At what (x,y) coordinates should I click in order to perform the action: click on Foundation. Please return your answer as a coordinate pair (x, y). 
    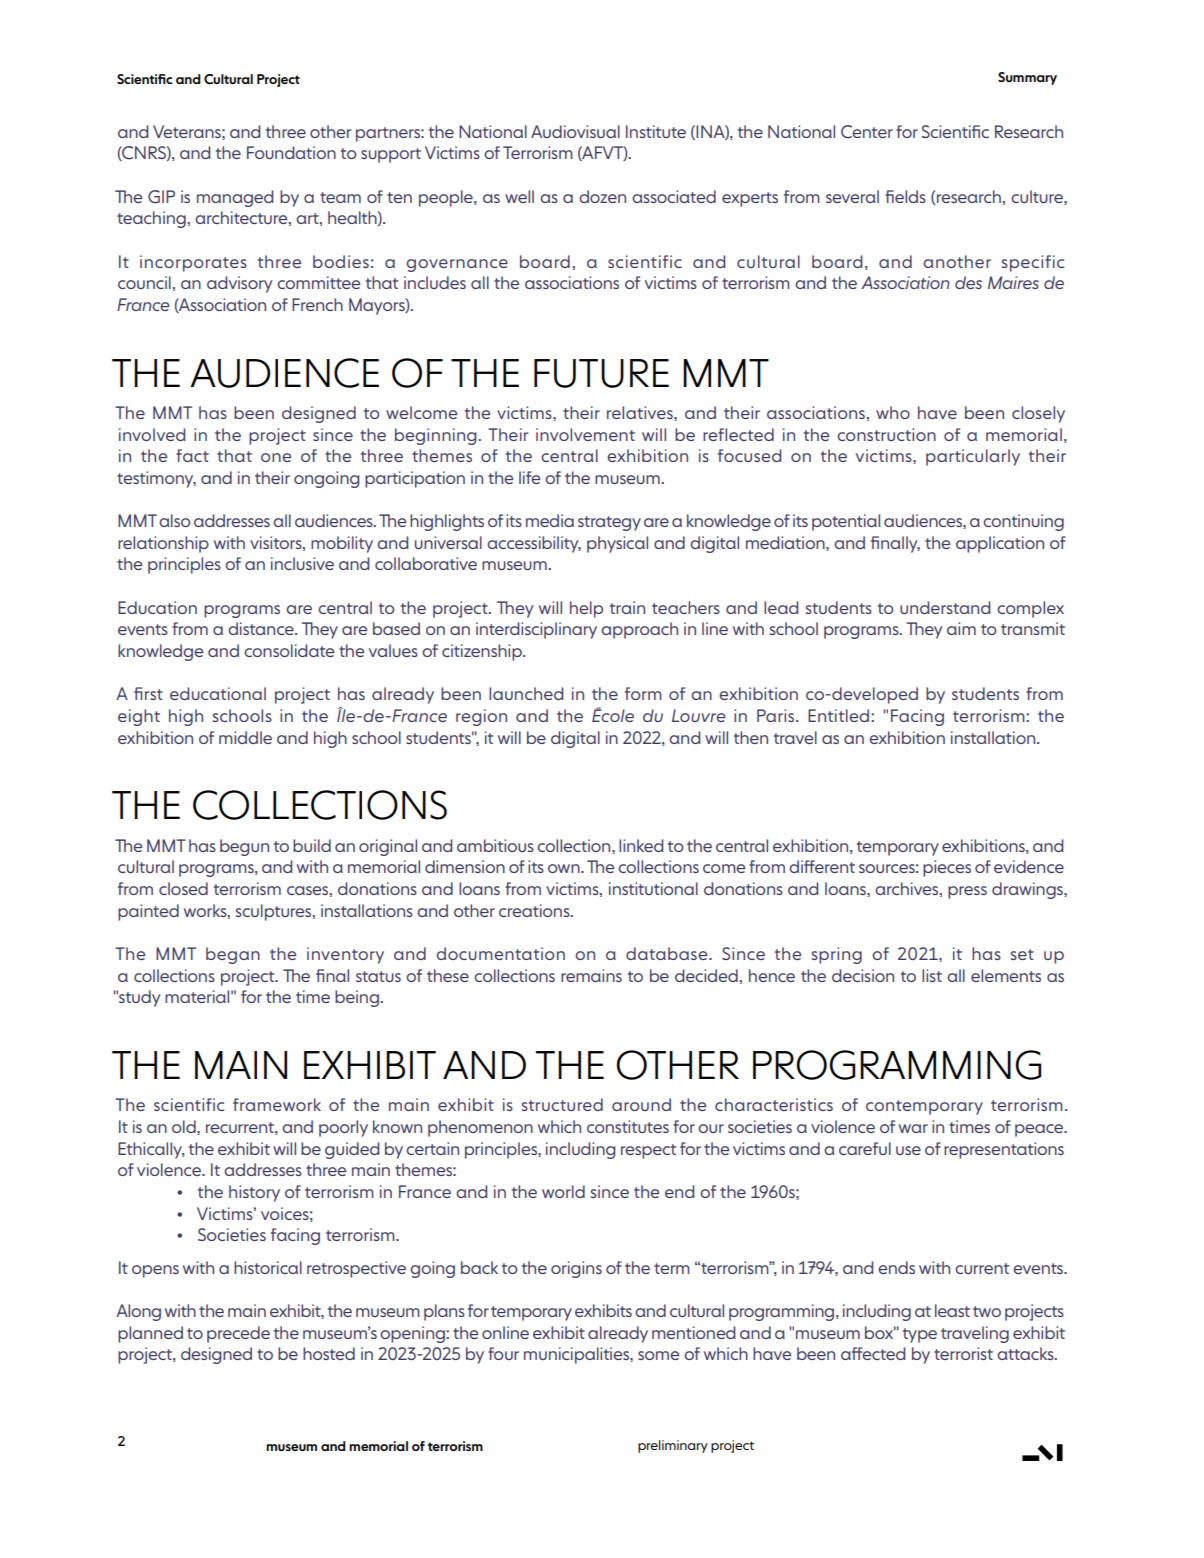
    Looking at the image, I should click on (291, 152).
